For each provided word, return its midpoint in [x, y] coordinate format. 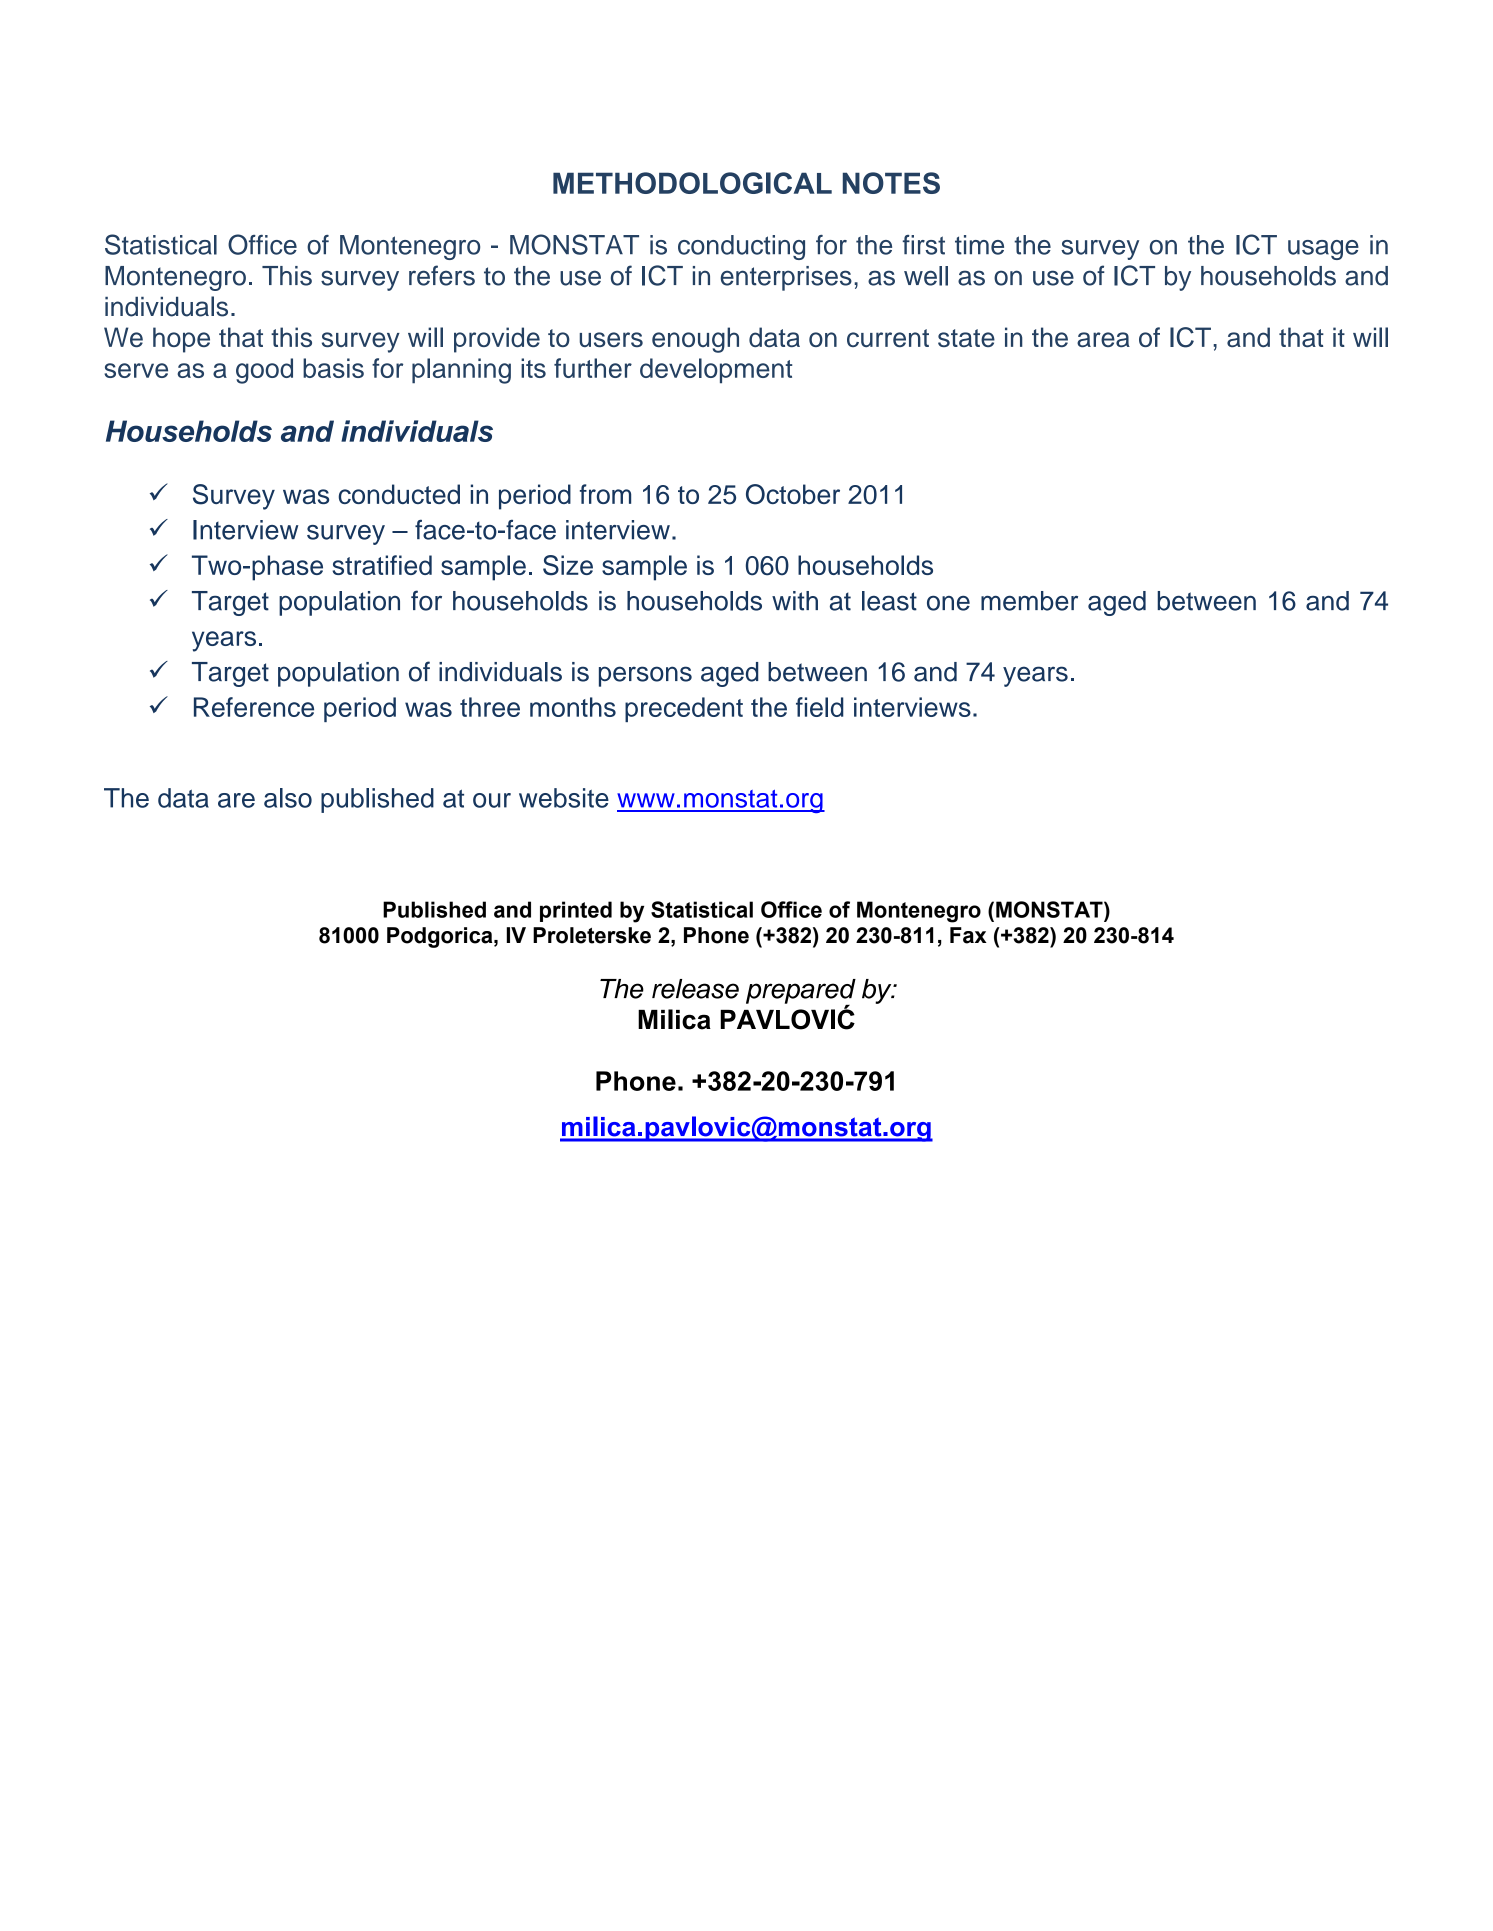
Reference [254, 707]
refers [442, 275]
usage [1323, 250]
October [793, 494]
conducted [399, 494]
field [820, 707]
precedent [684, 709]
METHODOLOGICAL [692, 183]
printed [576, 911]
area [1103, 339]
